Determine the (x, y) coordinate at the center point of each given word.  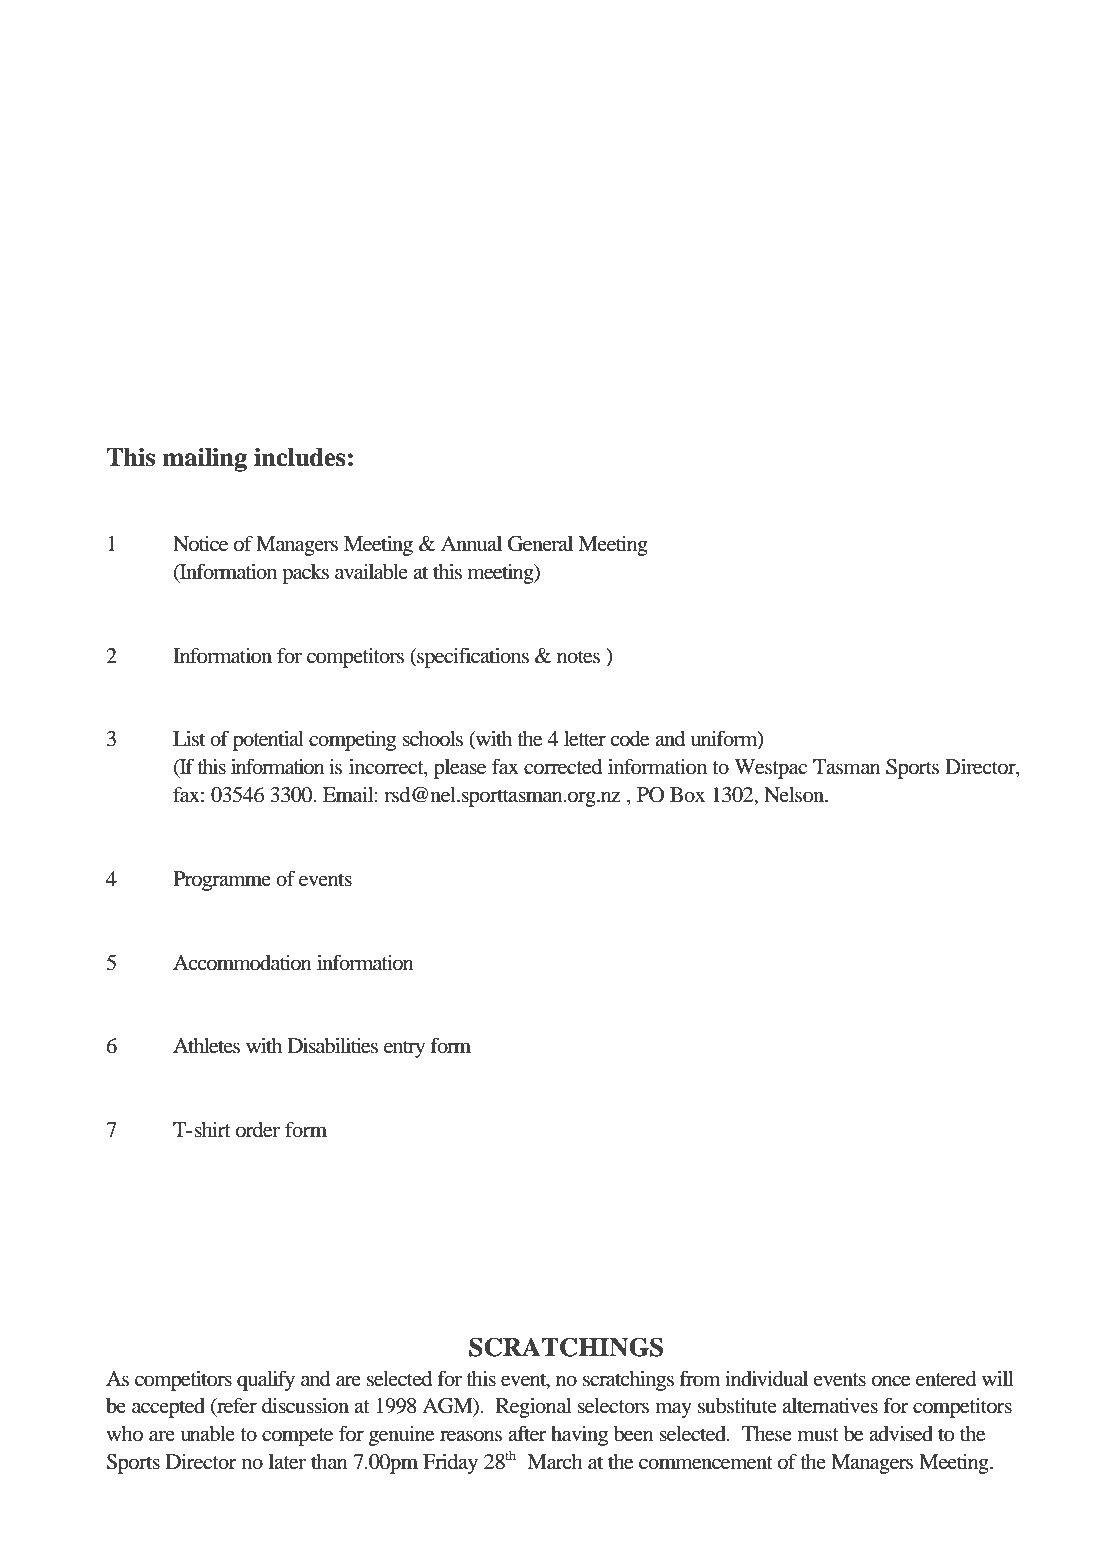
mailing (204, 459)
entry (404, 1049)
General (540, 544)
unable (207, 1434)
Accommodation (242, 963)
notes (578, 657)
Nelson (795, 795)
